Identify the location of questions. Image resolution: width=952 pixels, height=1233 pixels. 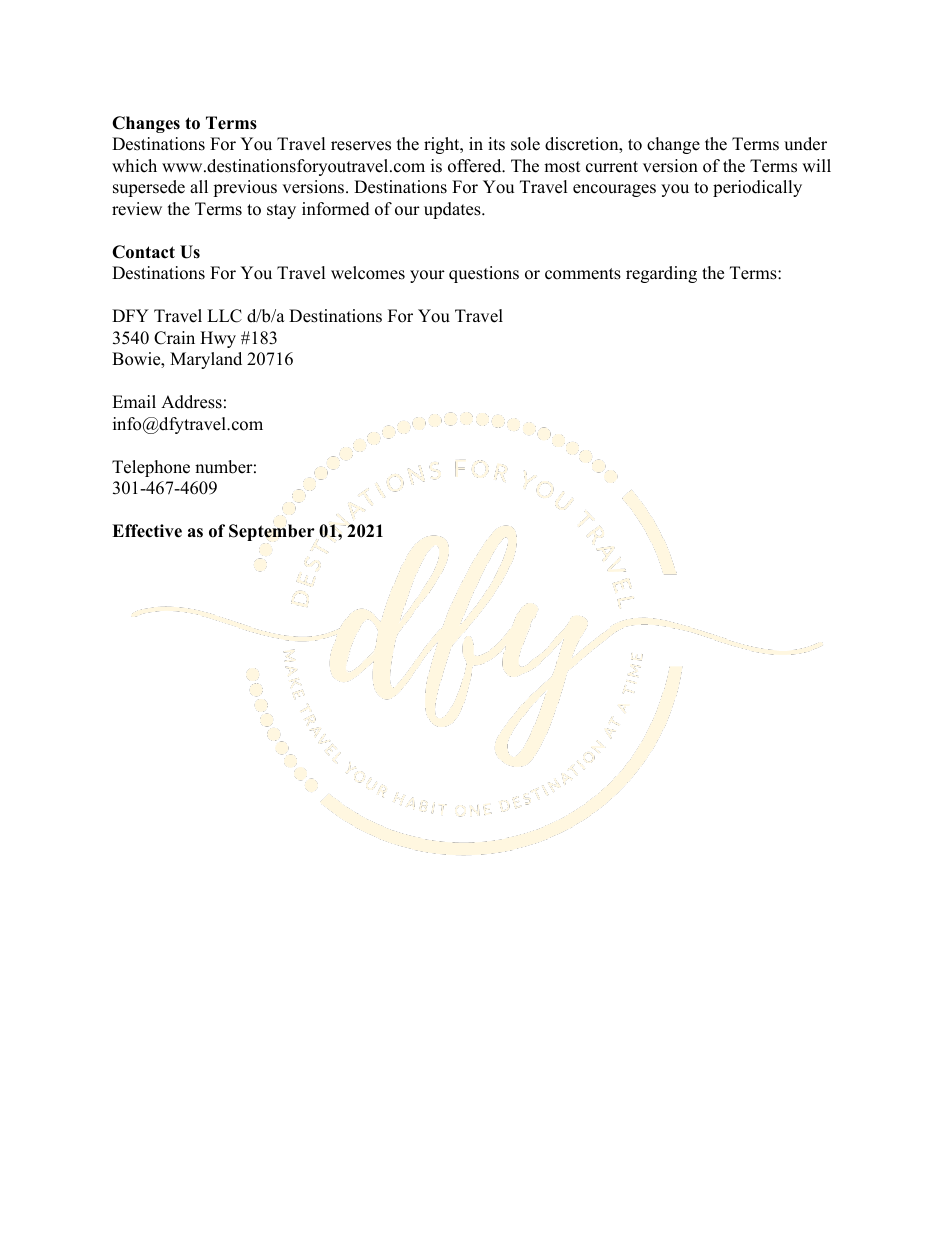
(484, 274).
